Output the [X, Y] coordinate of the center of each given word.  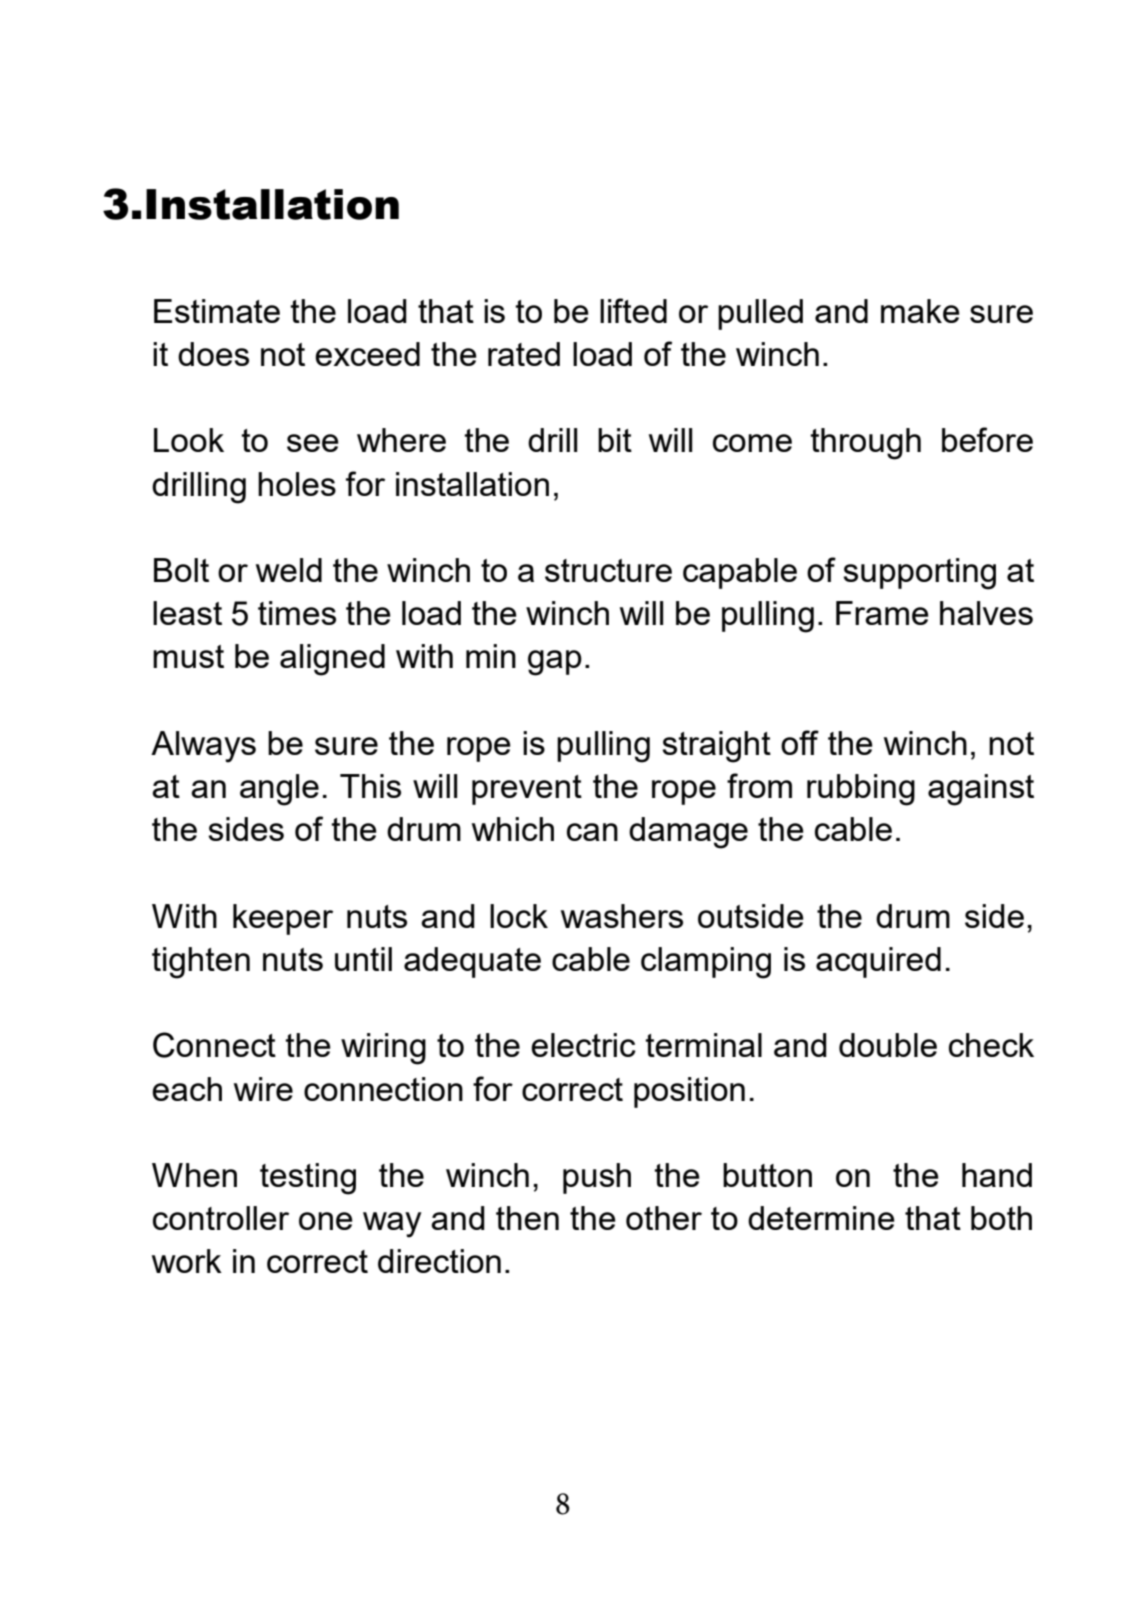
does [213, 354]
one [326, 1221]
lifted [633, 310]
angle [279, 790]
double [888, 1045]
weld [289, 570]
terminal [703, 1045]
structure [608, 570]
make [920, 311]
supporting [919, 574]
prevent [527, 790]
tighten [201, 963]
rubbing [861, 790]
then [527, 1218]
